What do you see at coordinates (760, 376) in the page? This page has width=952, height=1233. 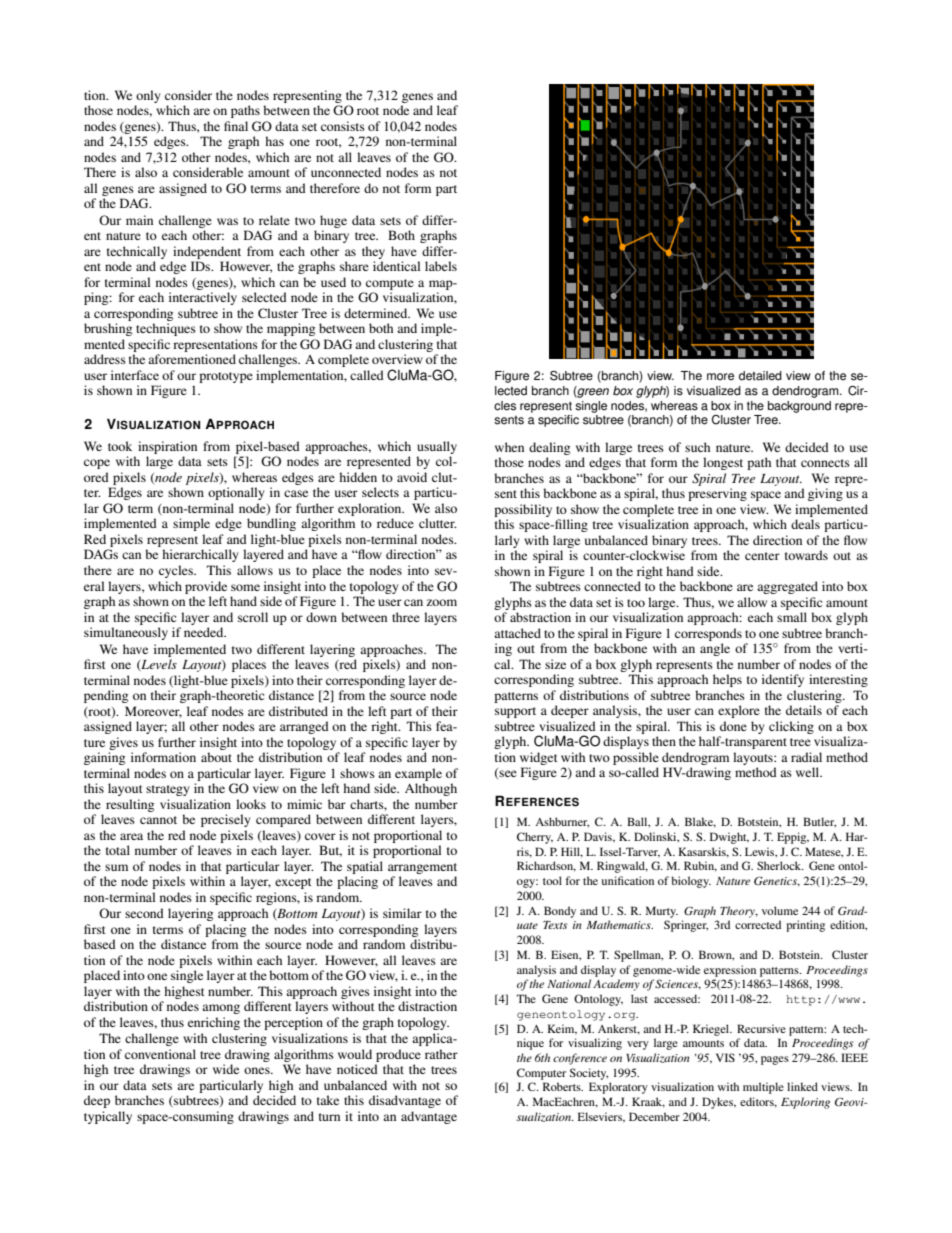 I see `detailed` at bounding box center [760, 376].
